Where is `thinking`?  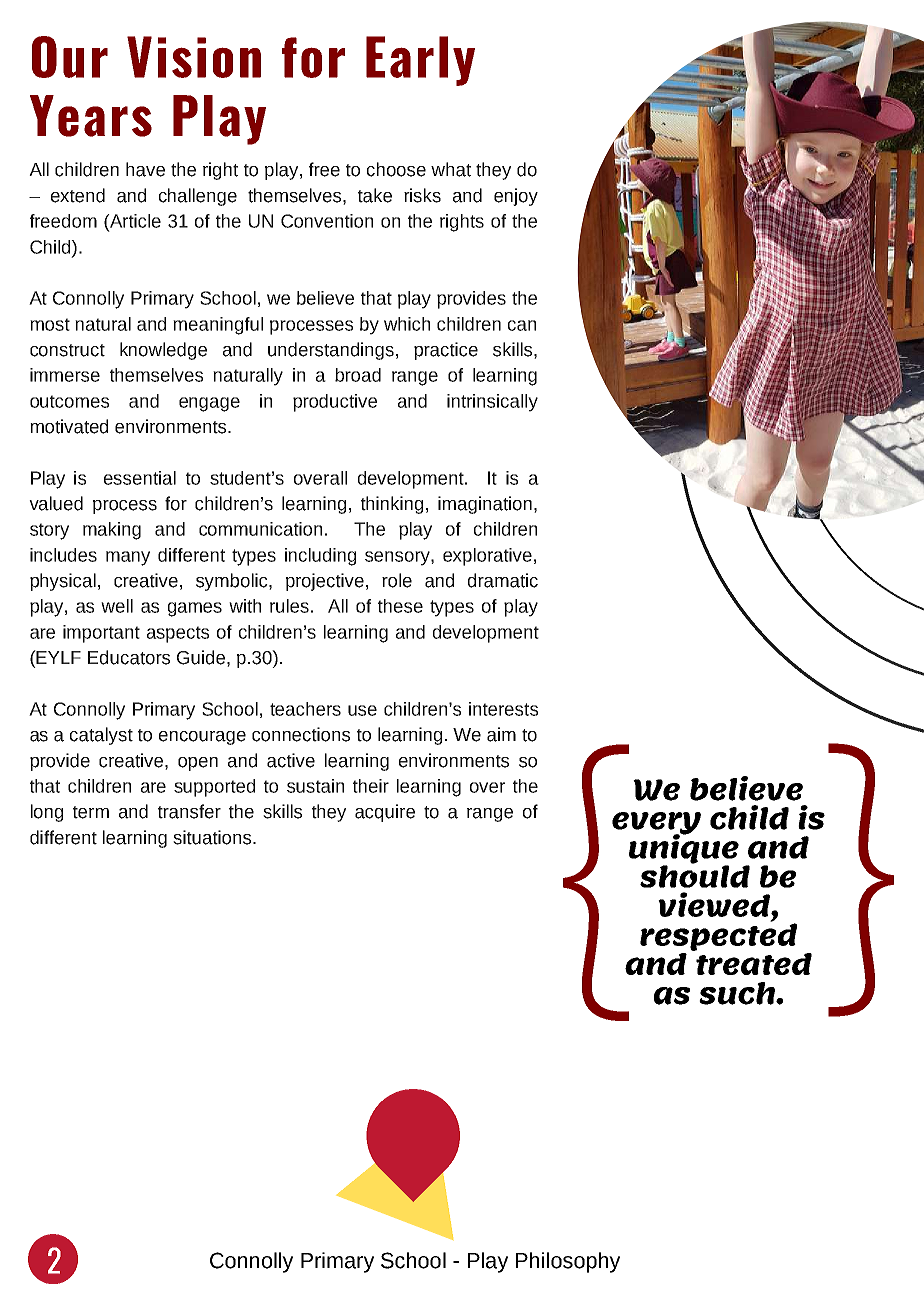
thinking is located at coordinates (392, 505).
